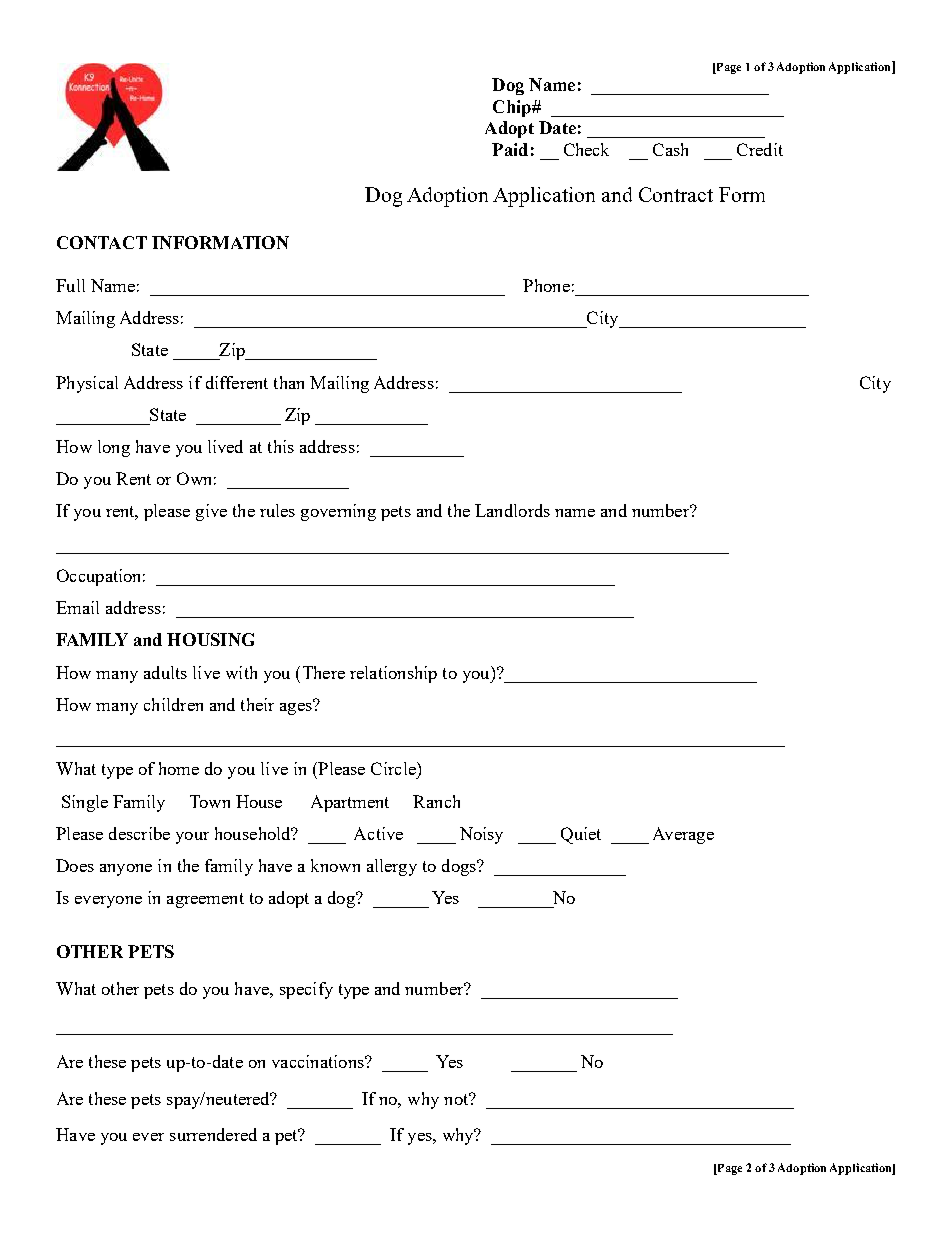 This screenshot has height=1233, width=952. I want to click on Circle, so click(394, 768).
